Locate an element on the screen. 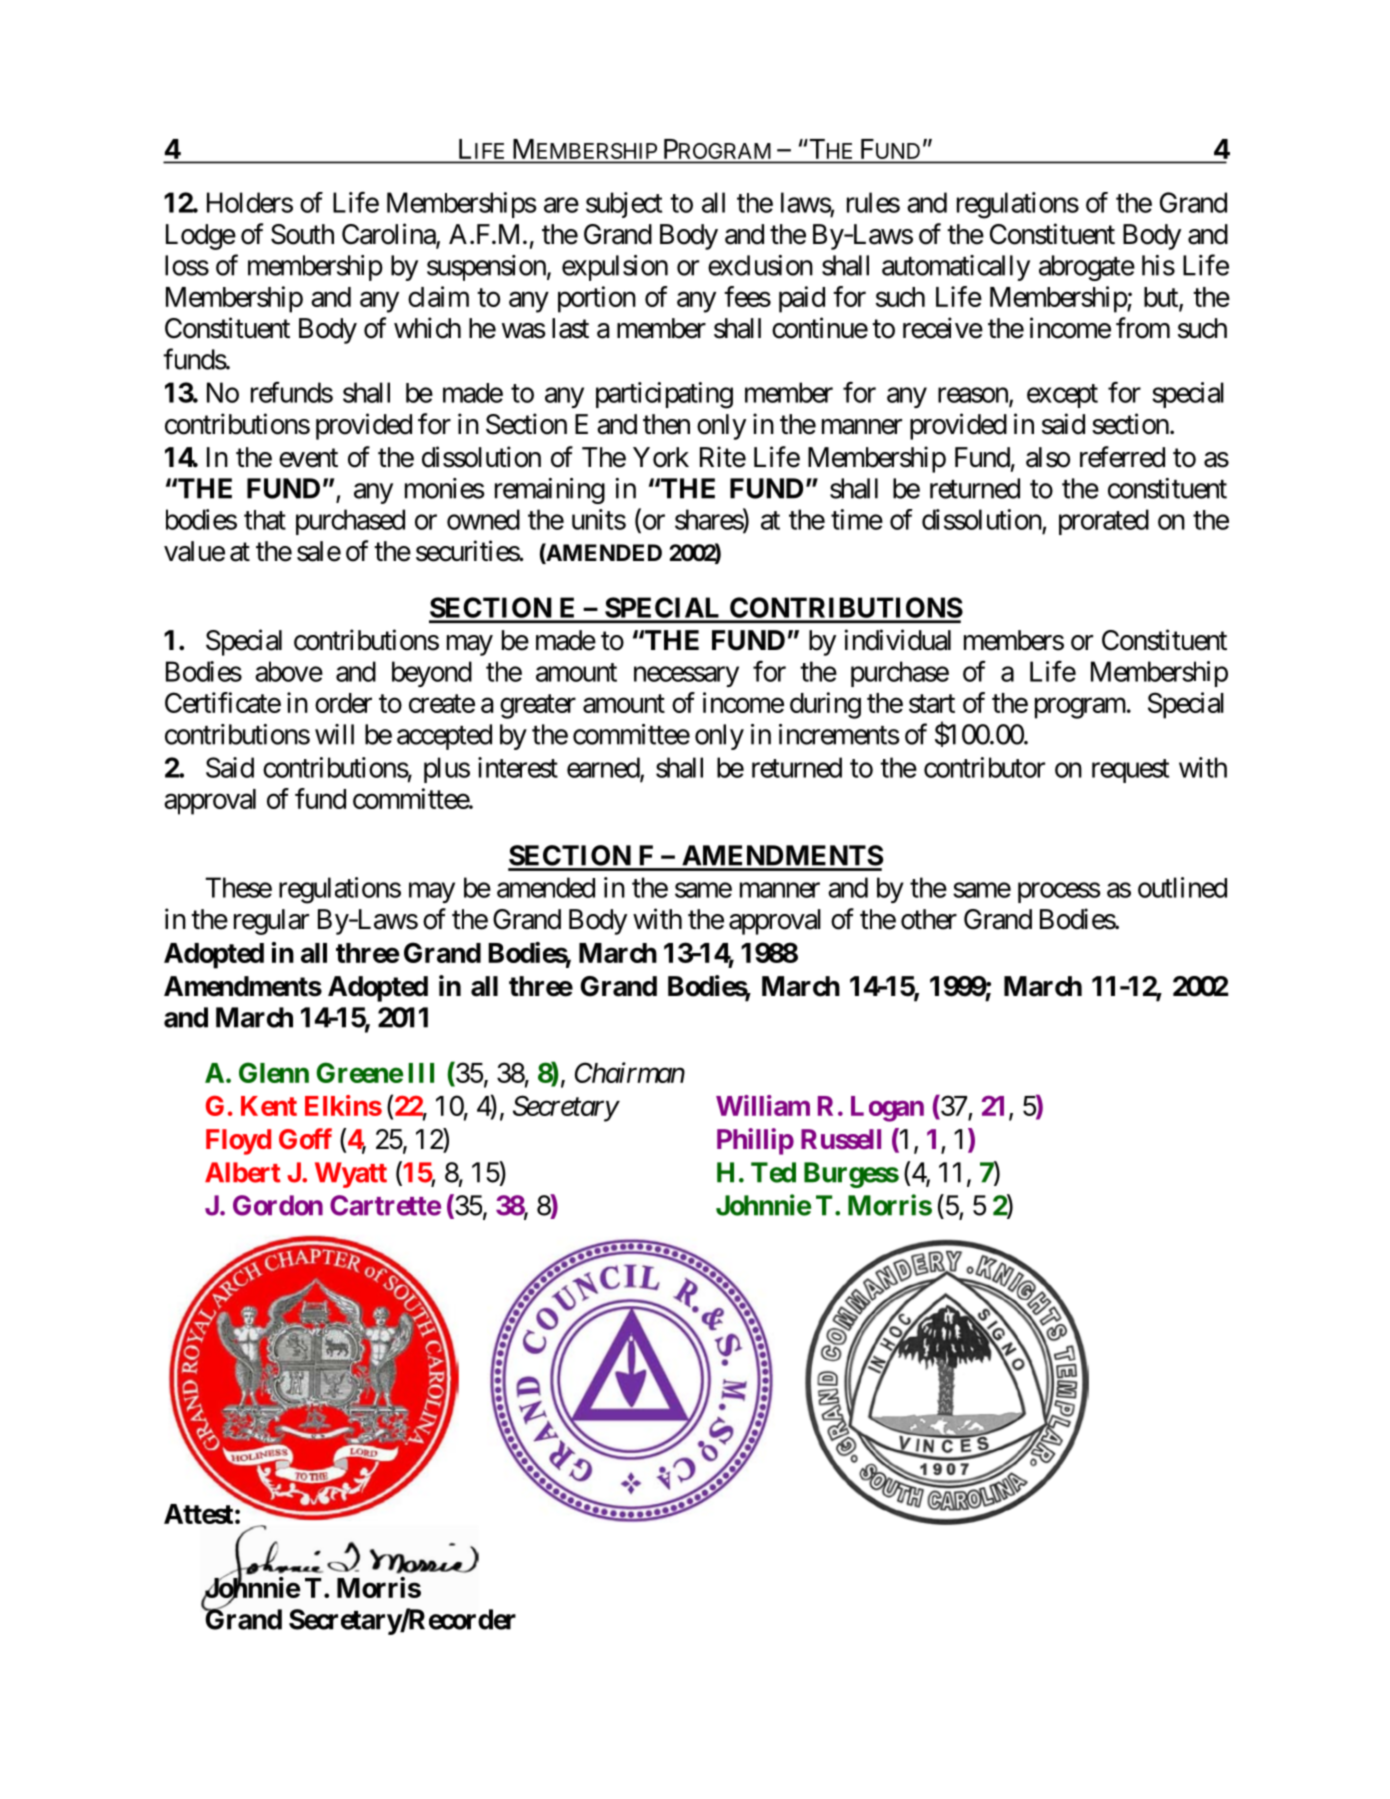 The height and width of the screenshot is (1799, 1390). necessary is located at coordinates (686, 676).
